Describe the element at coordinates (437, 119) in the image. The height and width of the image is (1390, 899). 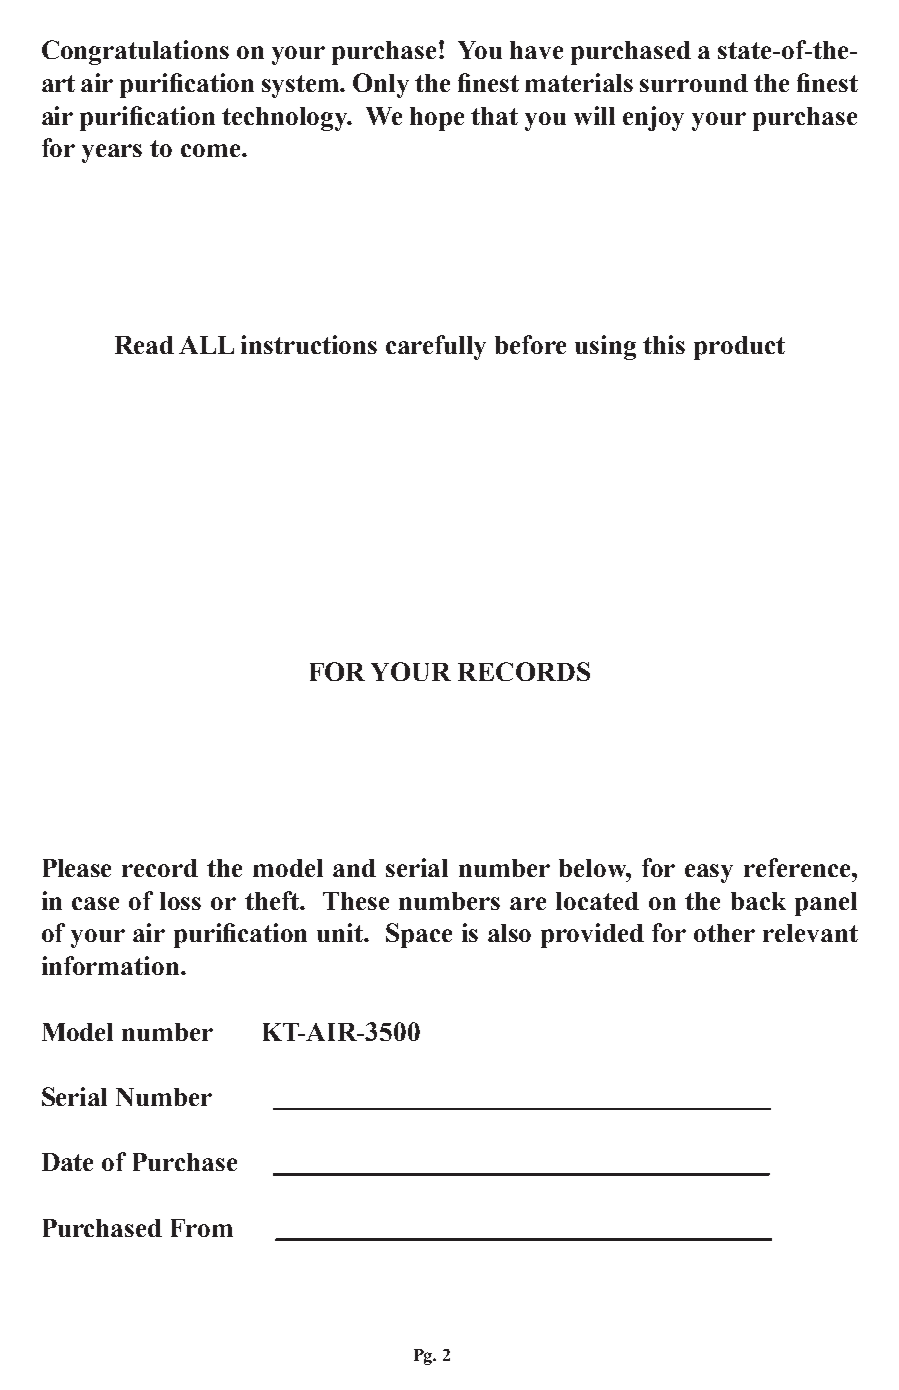
I see `hope` at that location.
